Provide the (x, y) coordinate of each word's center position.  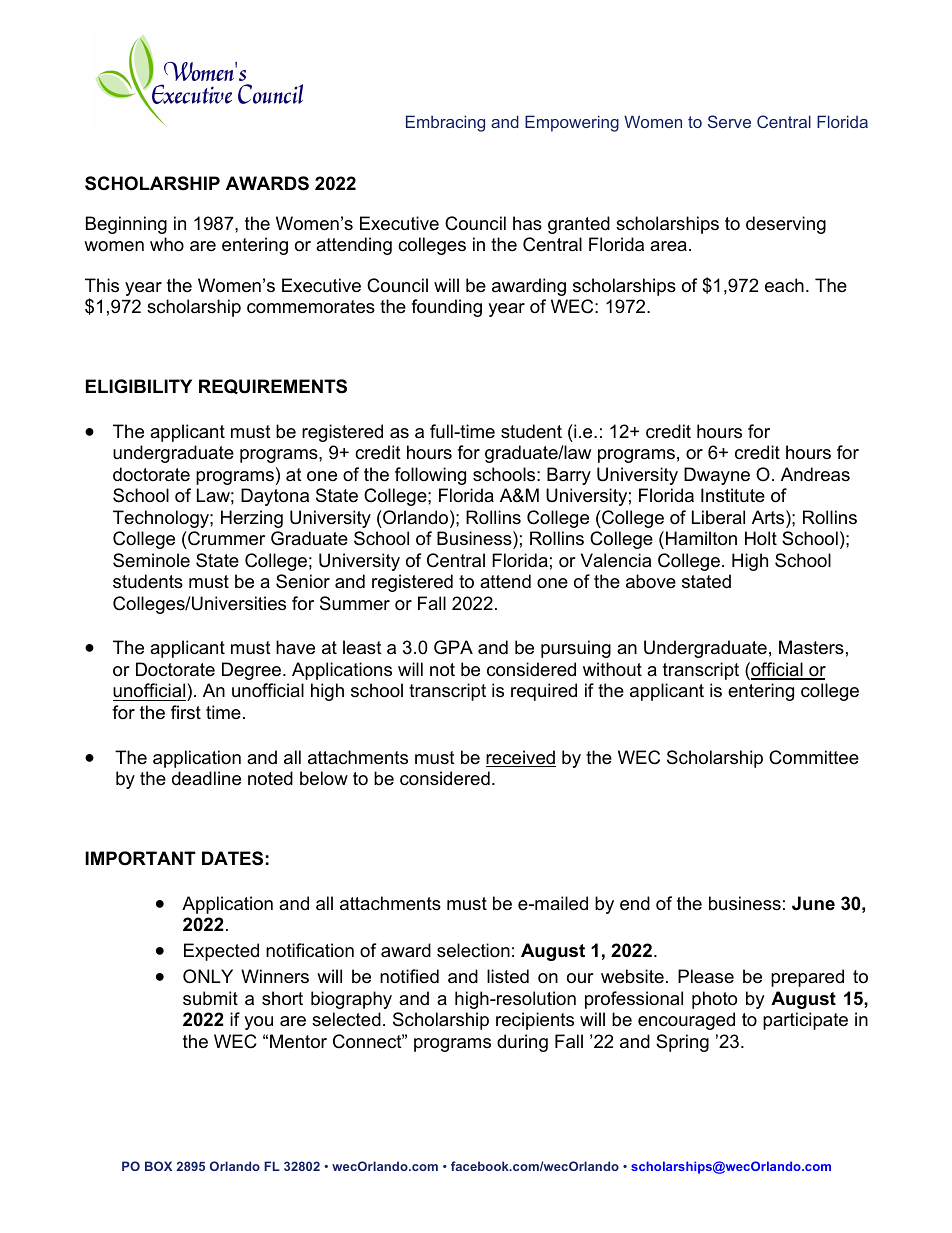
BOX (158, 1166)
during (522, 1043)
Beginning (126, 225)
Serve (729, 121)
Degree (253, 671)
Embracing (445, 123)
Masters (811, 647)
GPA (453, 647)
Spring (682, 1043)
